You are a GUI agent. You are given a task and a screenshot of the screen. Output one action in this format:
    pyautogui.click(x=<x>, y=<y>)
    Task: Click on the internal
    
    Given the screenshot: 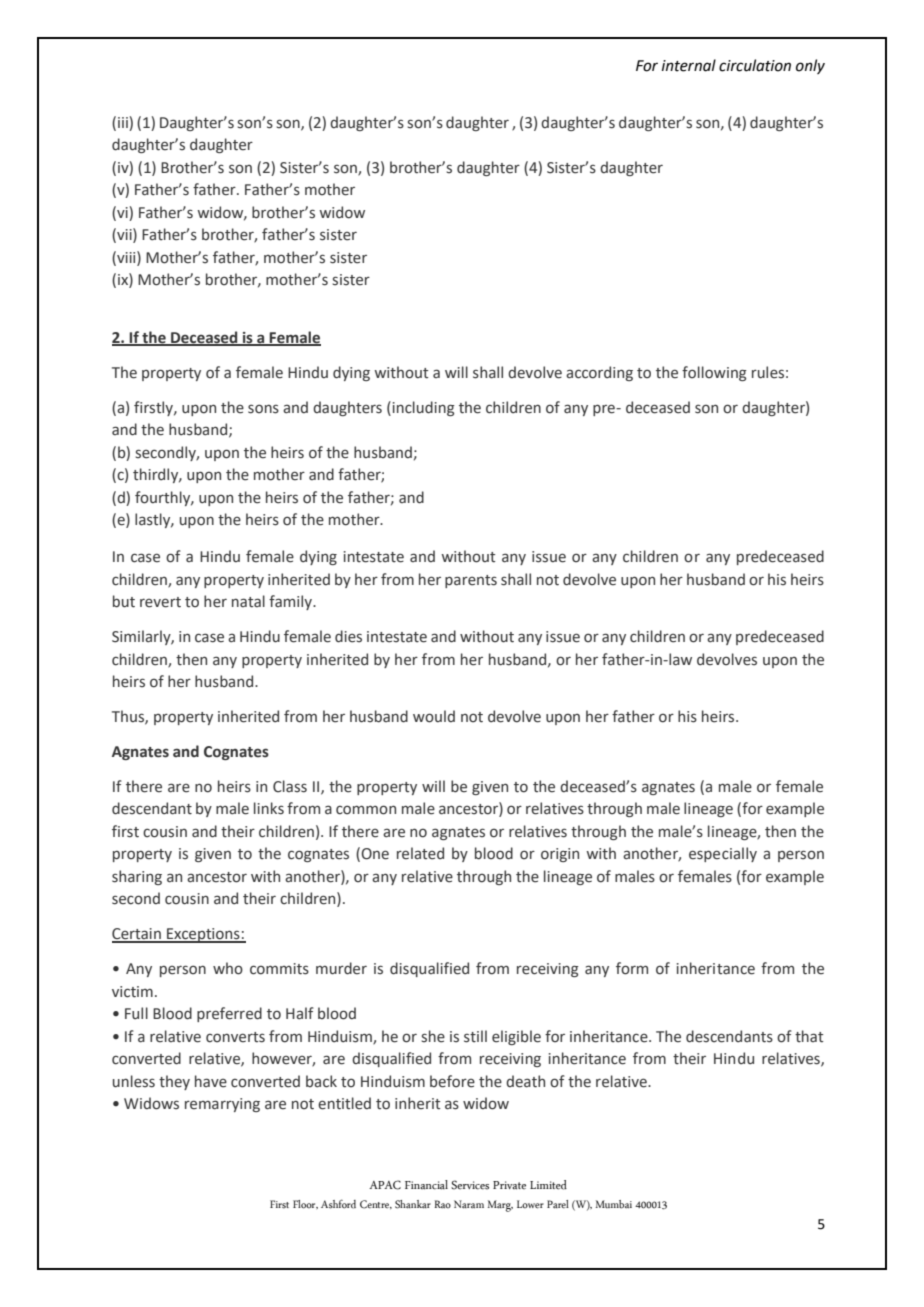 What is the action you would take?
    pyautogui.click(x=689, y=65)
